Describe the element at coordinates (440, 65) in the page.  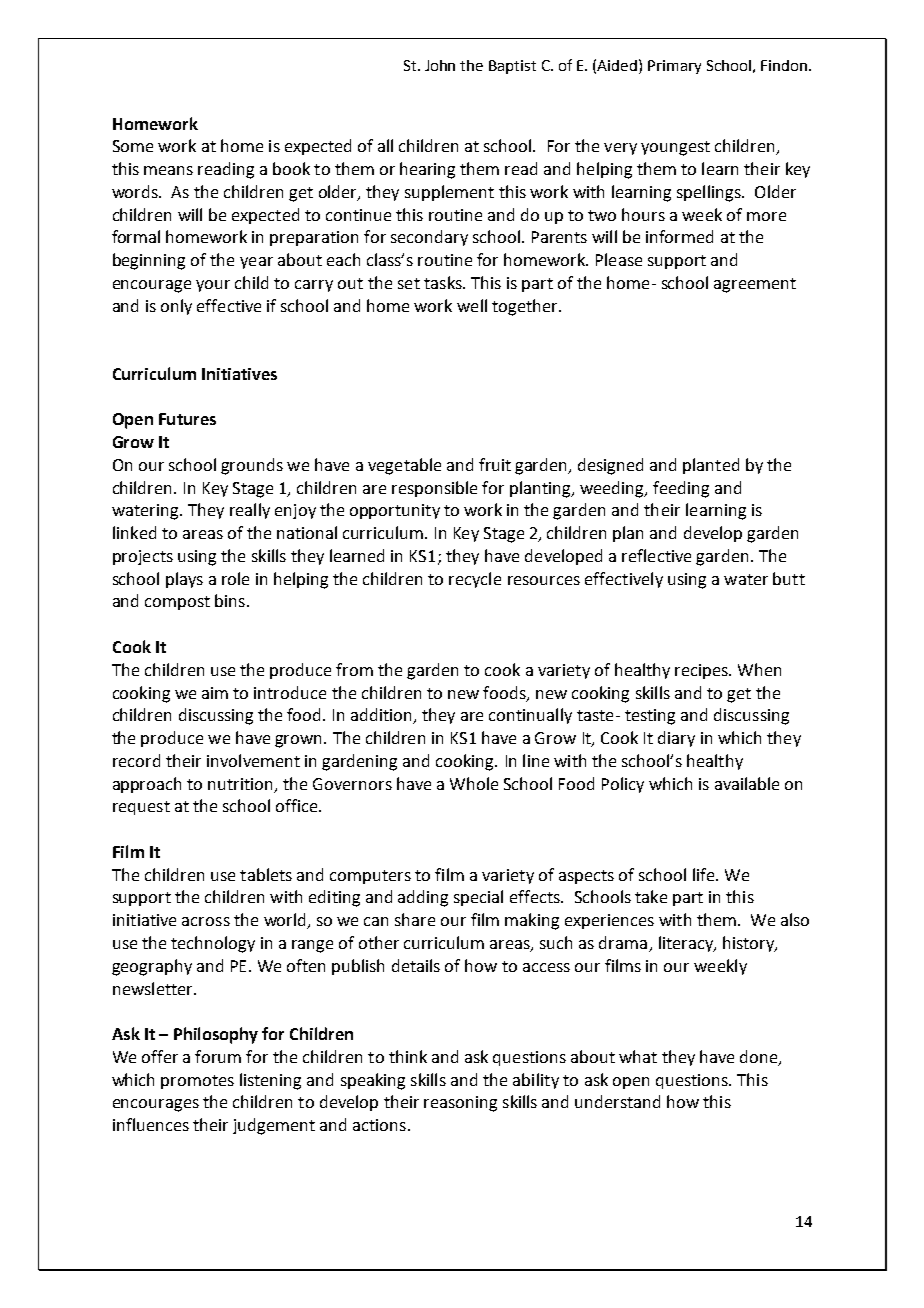
I see `John` at that location.
